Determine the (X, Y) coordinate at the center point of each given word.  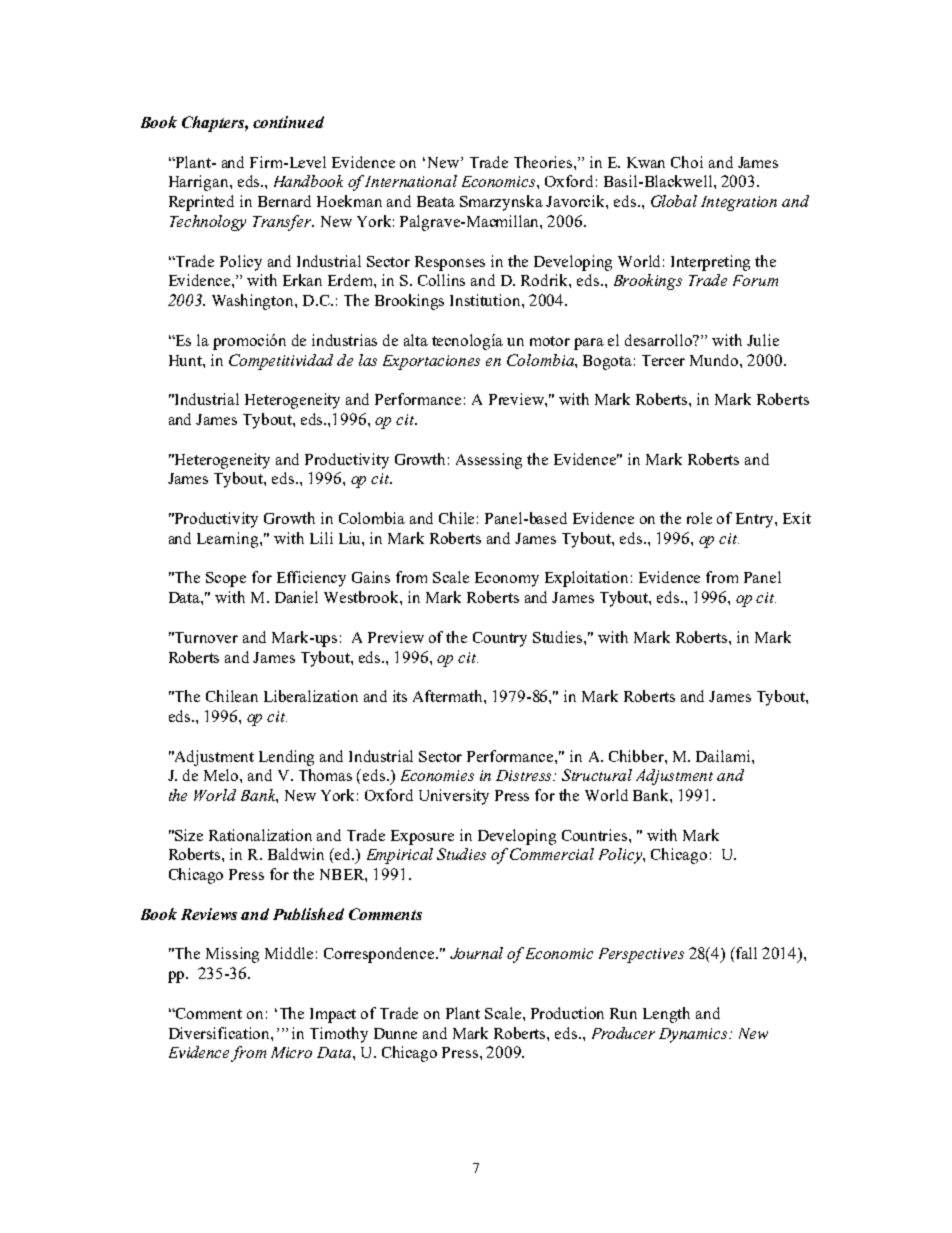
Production (567, 1013)
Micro (291, 1052)
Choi (687, 162)
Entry (756, 520)
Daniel (296, 597)
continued (288, 122)
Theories (544, 162)
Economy (507, 579)
